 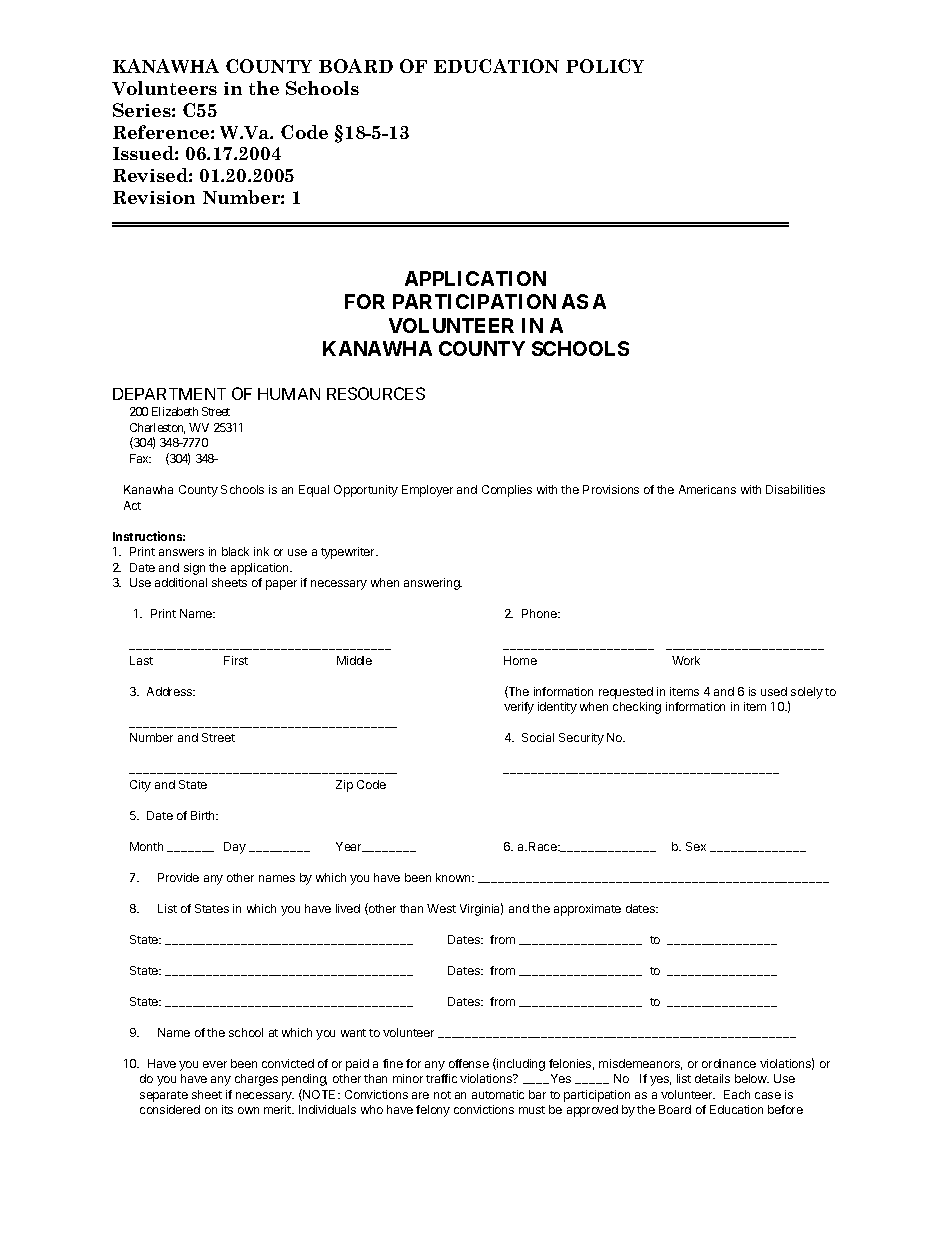 I want to click on POLICY, so click(x=605, y=66).
